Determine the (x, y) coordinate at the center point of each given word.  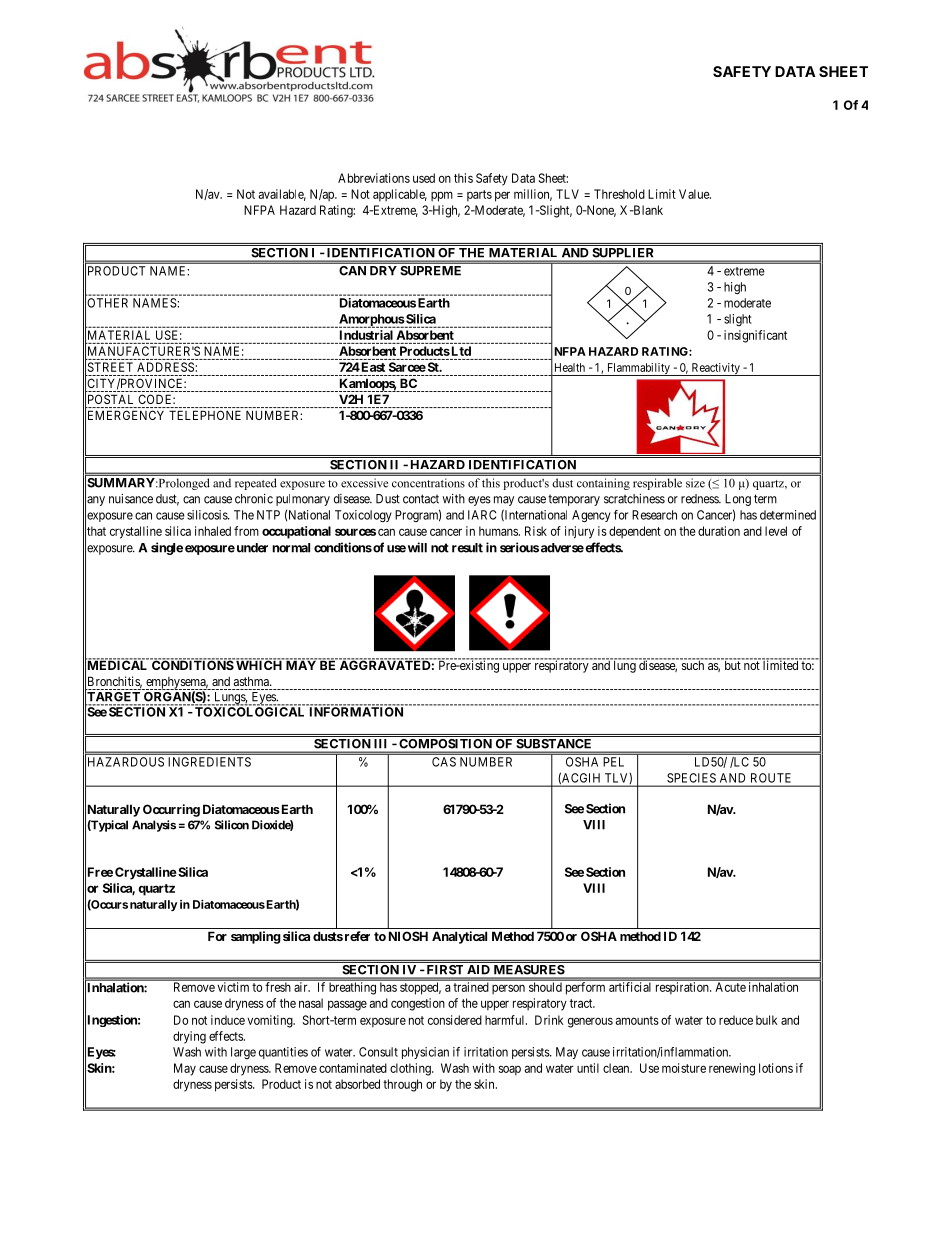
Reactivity (715, 369)
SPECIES (691, 778)
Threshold (619, 194)
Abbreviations (374, 178)
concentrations (428, 483)
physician (425, 1053)
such (693, 664)
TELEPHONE (205, 415)
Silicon (232, 825)
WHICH (259, 664)
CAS (444, 762)
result (467, 548)
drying (189, 1037)
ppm (442, 196)
